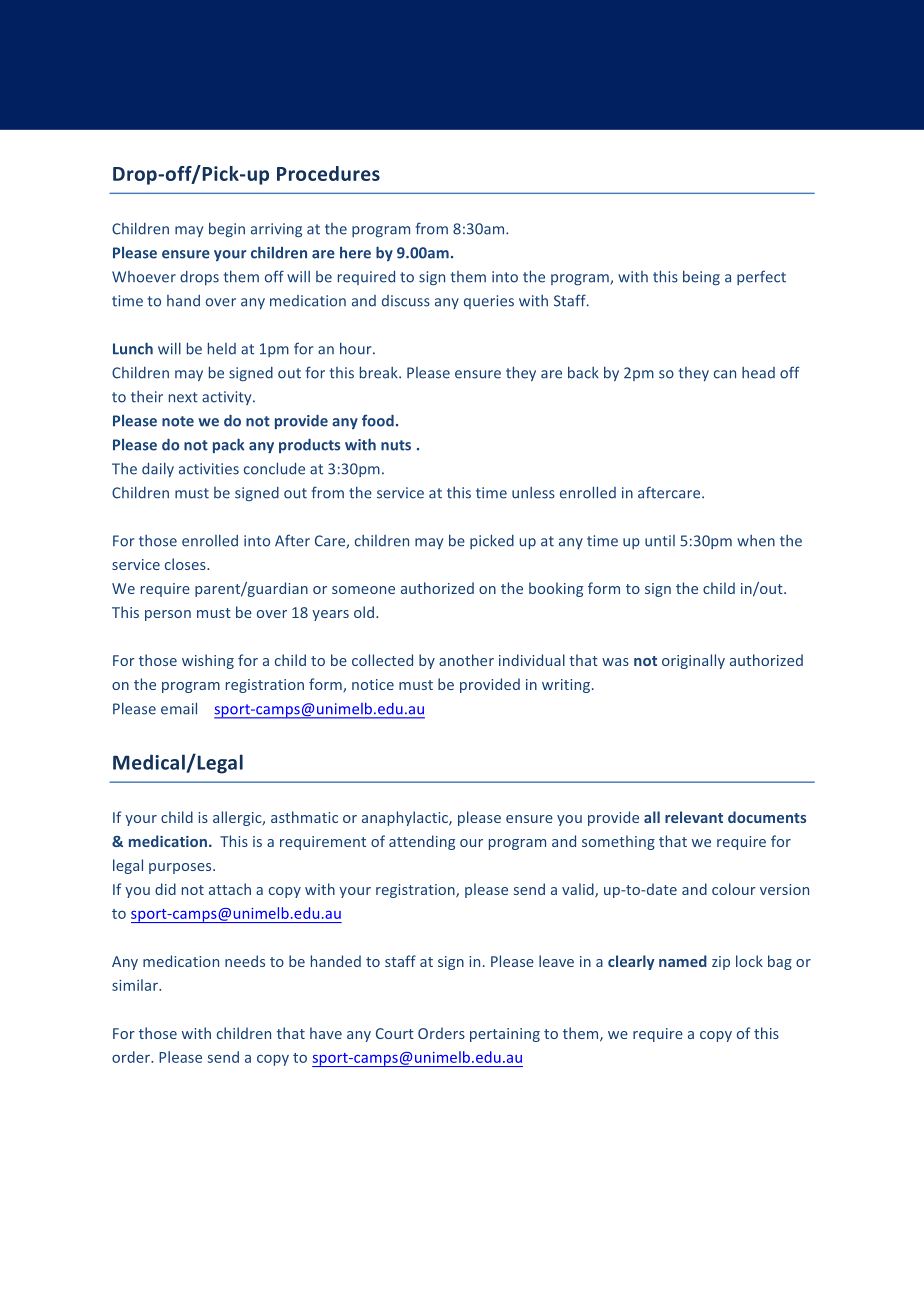  Describe the element at coordinates (466, 660) in the image. I see `another` at that location.
